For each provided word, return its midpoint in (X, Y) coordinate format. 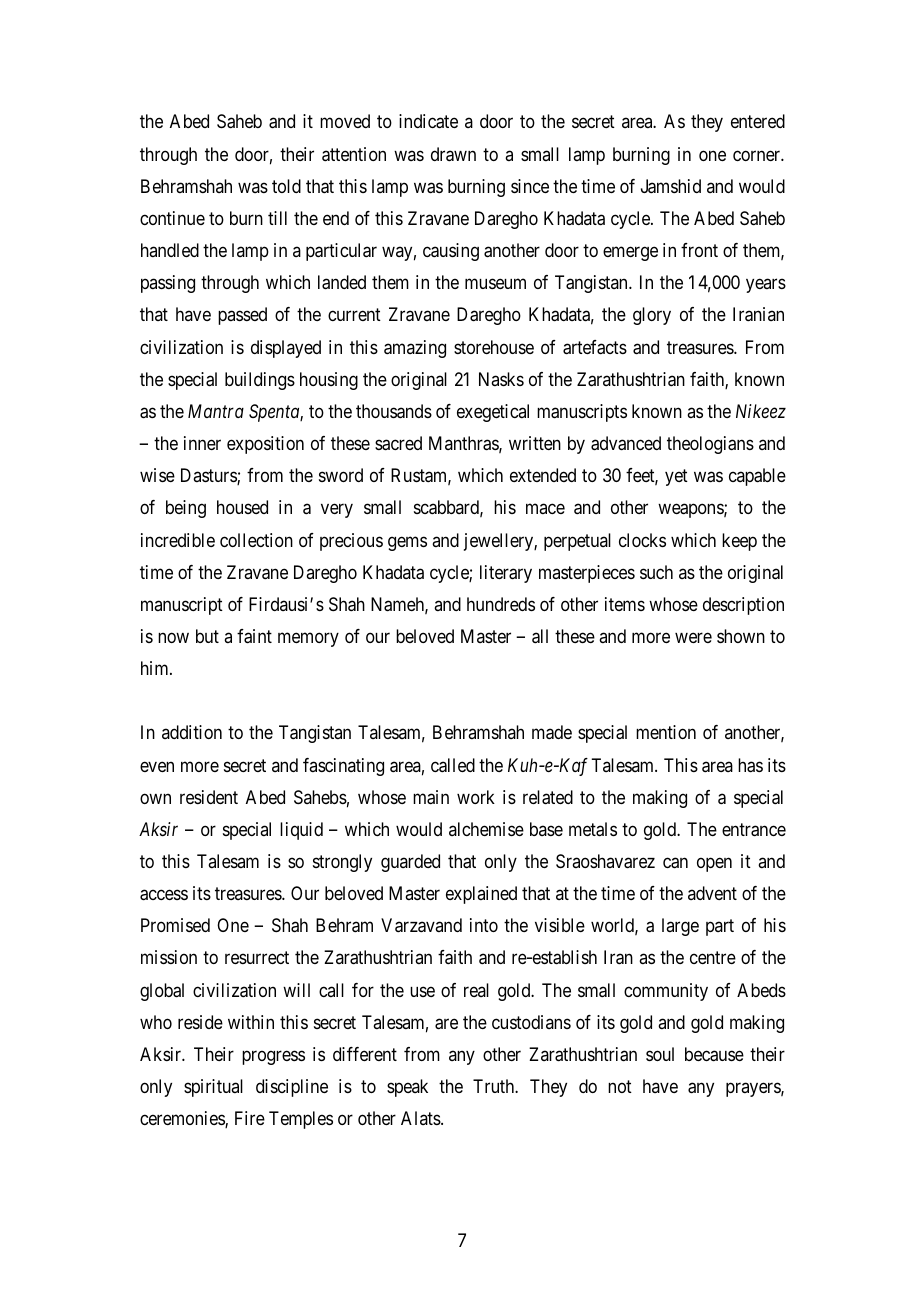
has (750, 765)
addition (192, 732)
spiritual (213, 1088)
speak (407, 1088)
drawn (453, 154)
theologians (710, 445)
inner (202, 443)
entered (758, 121)
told (286, 186)
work (476, 797)
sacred (398, 443)
